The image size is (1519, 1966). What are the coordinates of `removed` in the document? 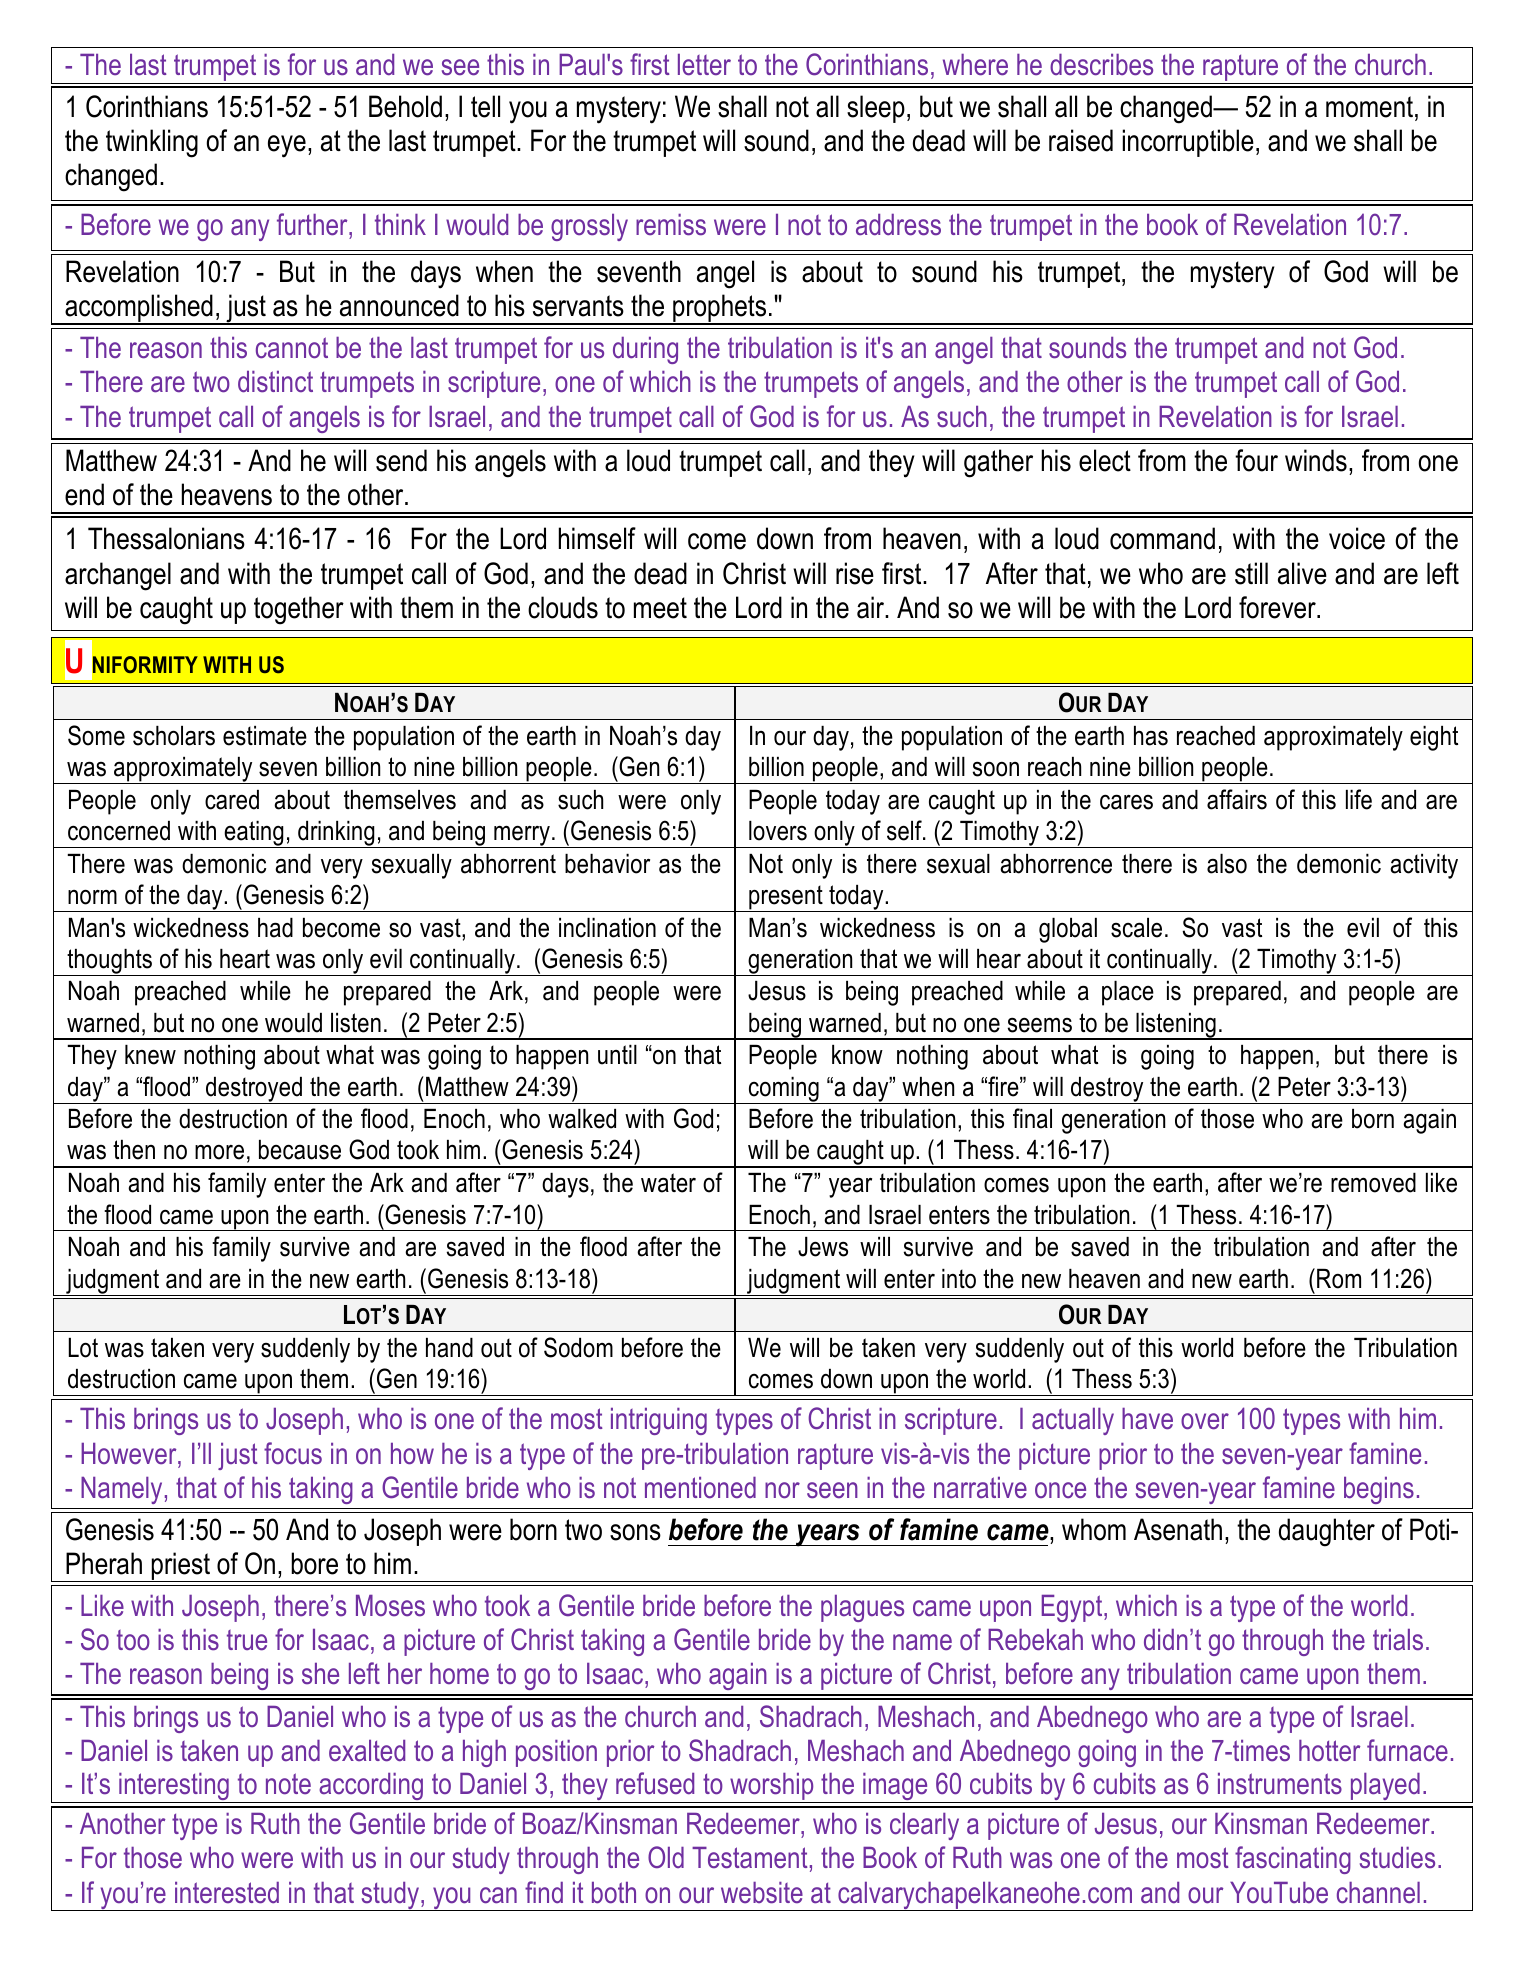 It's located at (1373, 1183).
